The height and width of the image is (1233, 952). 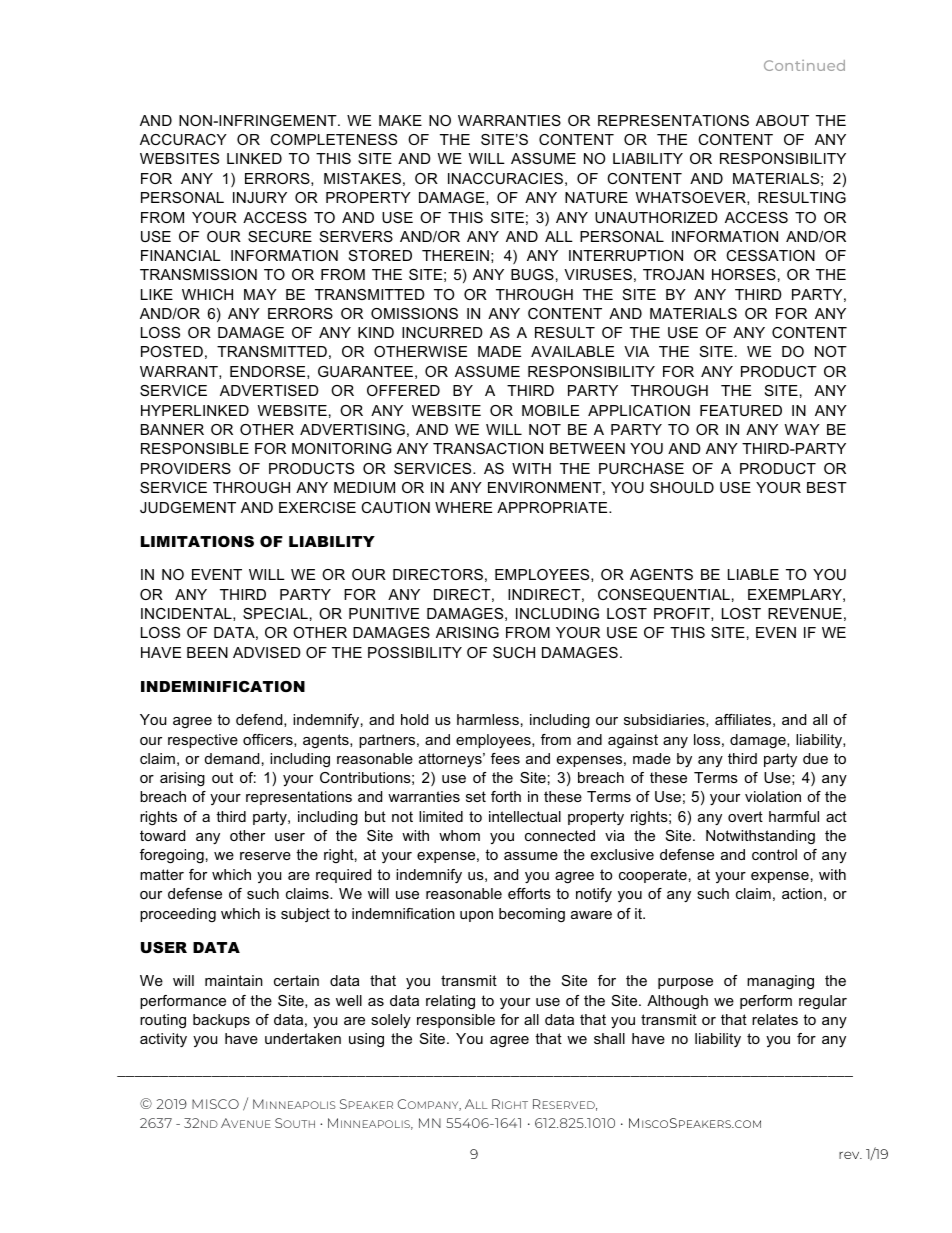 What do you see at coordinates (203, 741) in the image?
I see `respective` at bounding box center [203, 741].
